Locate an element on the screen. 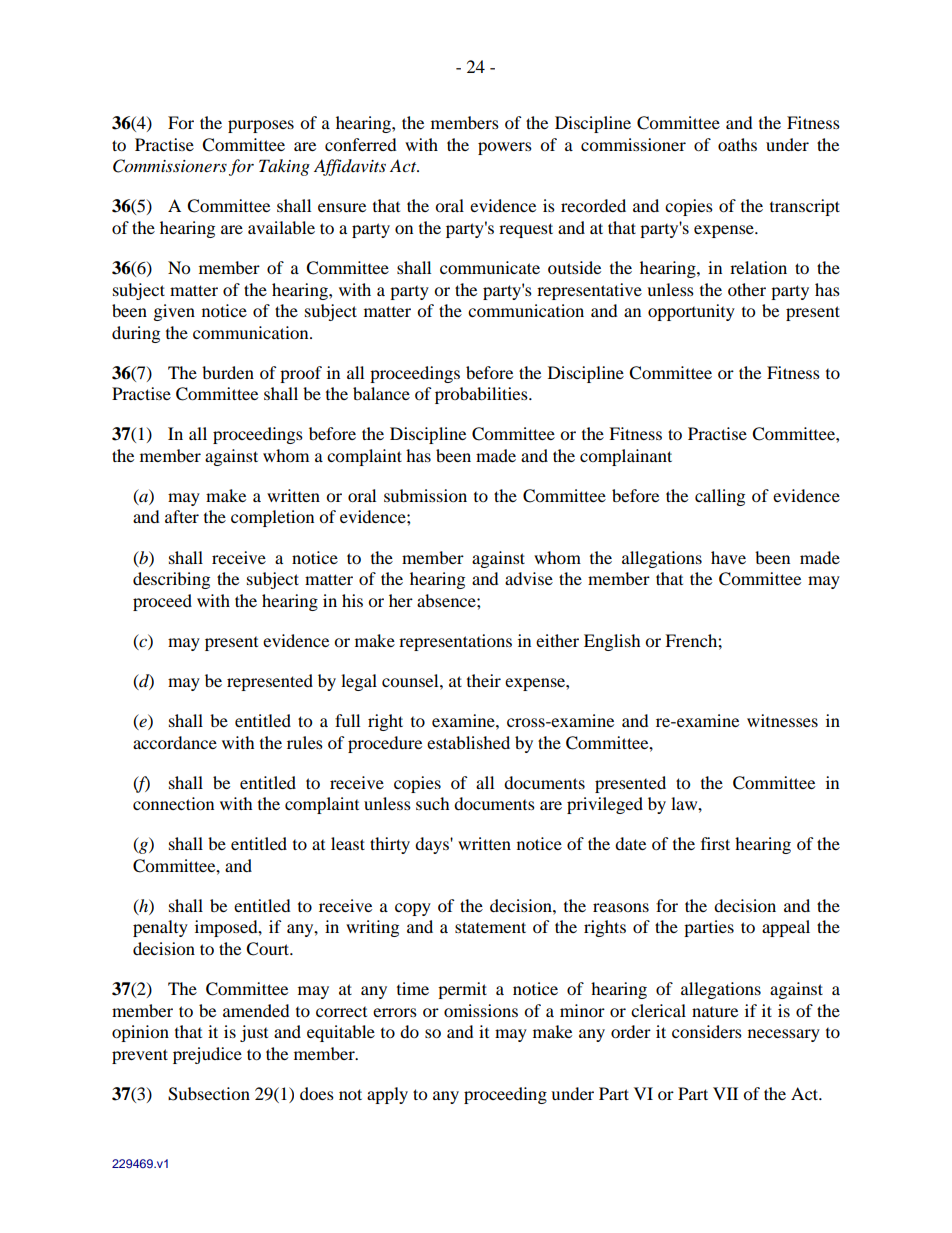 The height and width of the screenshot is (1233, 952). their is located at coordinates (484, 680).
